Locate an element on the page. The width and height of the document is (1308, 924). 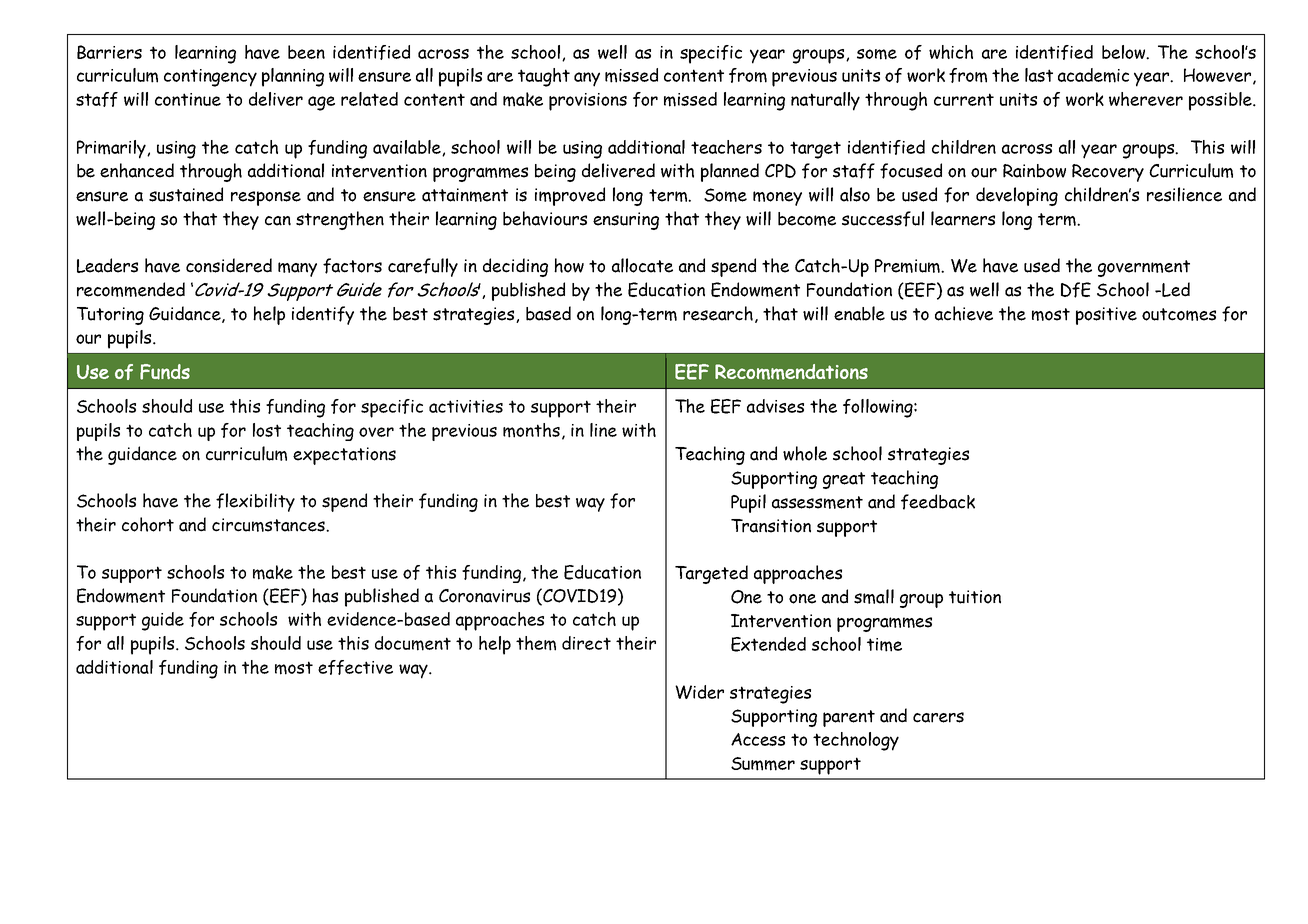
contingency is located at coordinates (210, 78).
